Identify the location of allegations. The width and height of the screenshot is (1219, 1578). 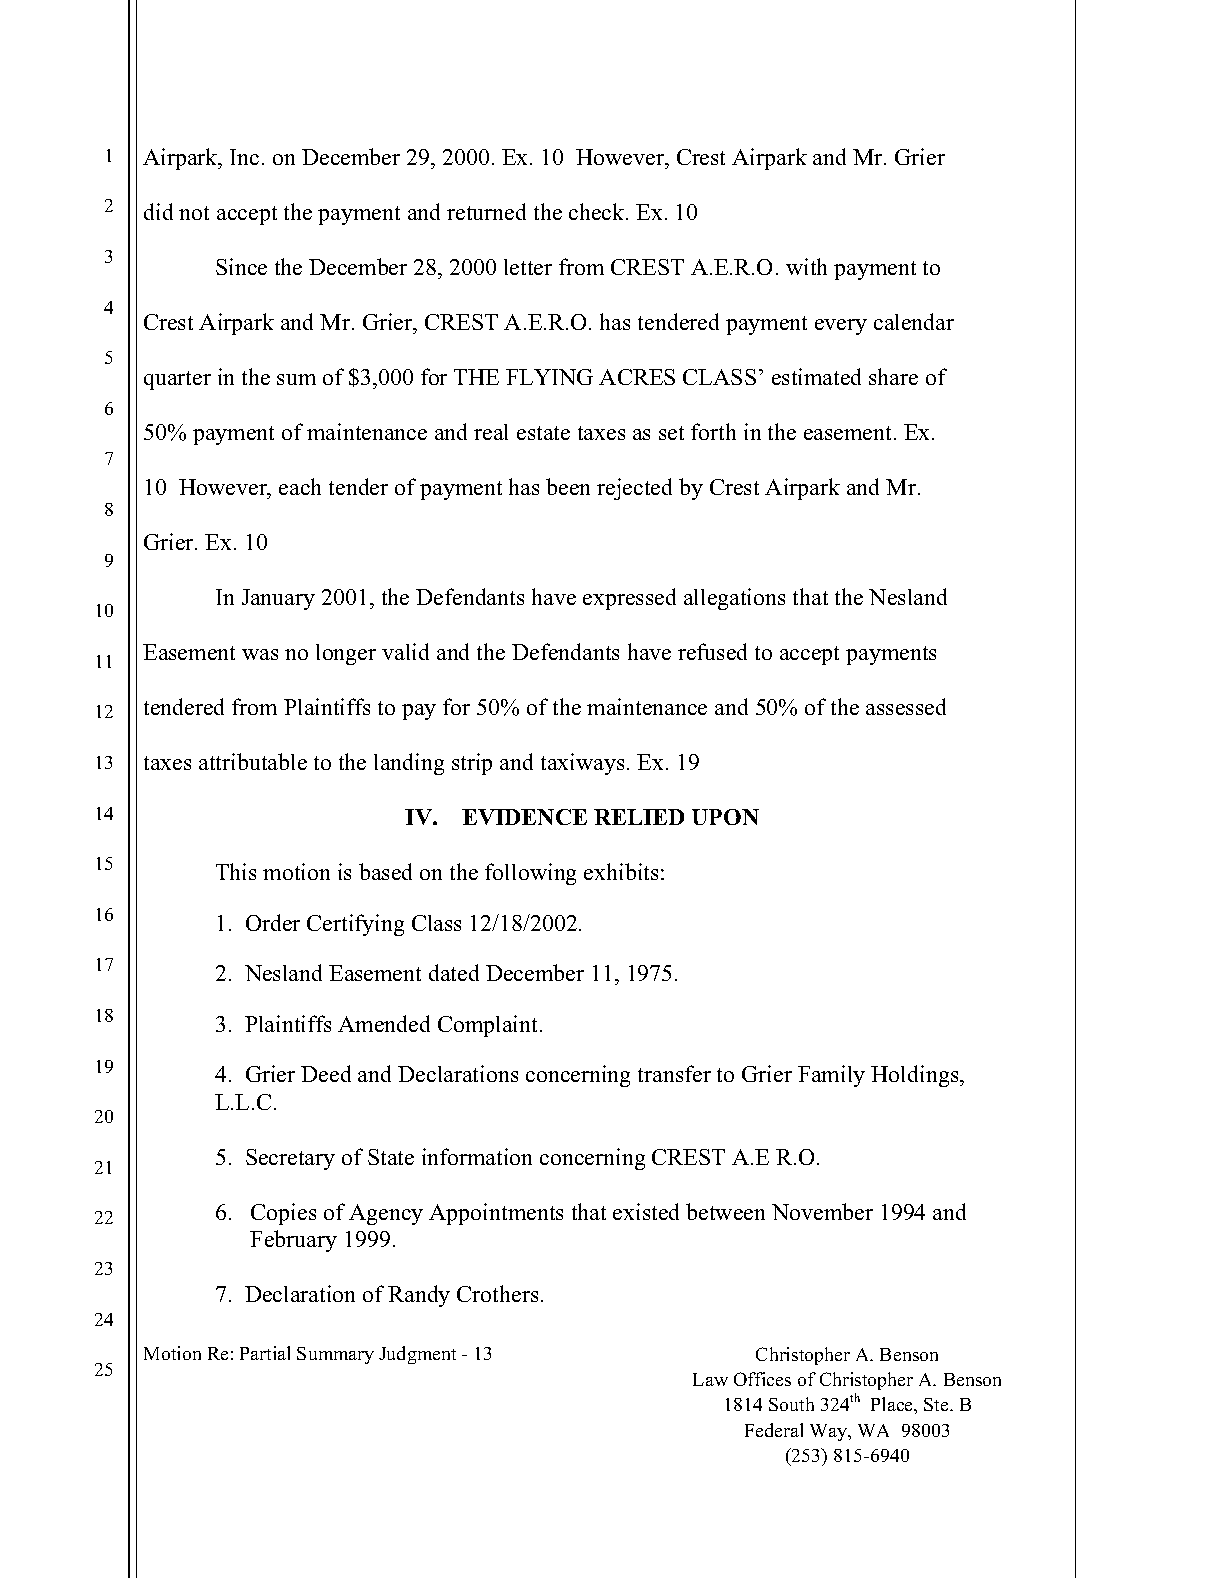
(734, 599).
